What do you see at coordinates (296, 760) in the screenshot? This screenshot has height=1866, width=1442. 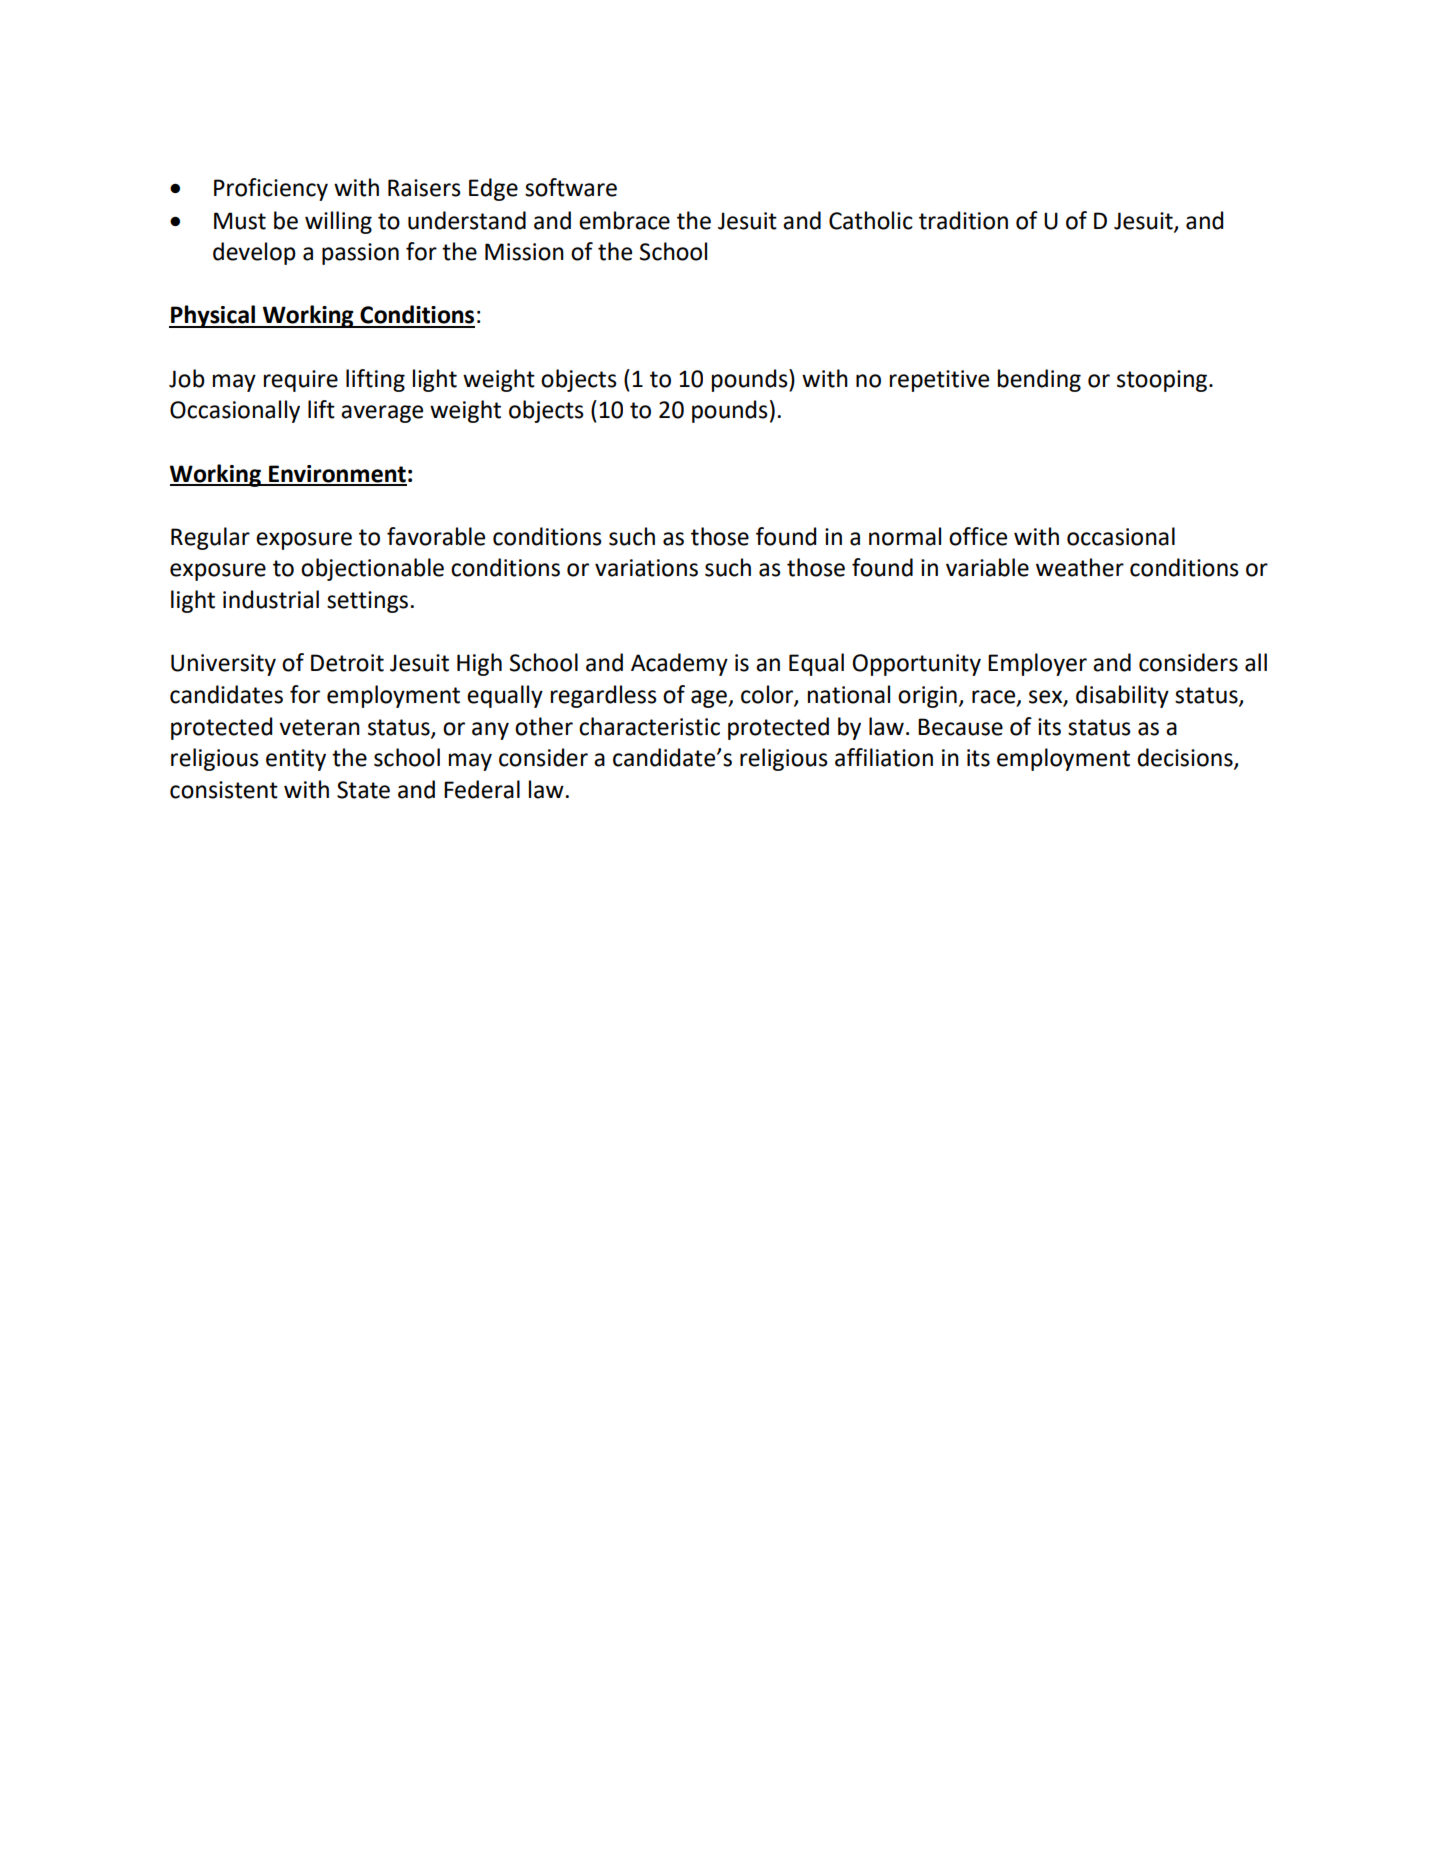 I see `entity` at bounding box center [296, 760].
